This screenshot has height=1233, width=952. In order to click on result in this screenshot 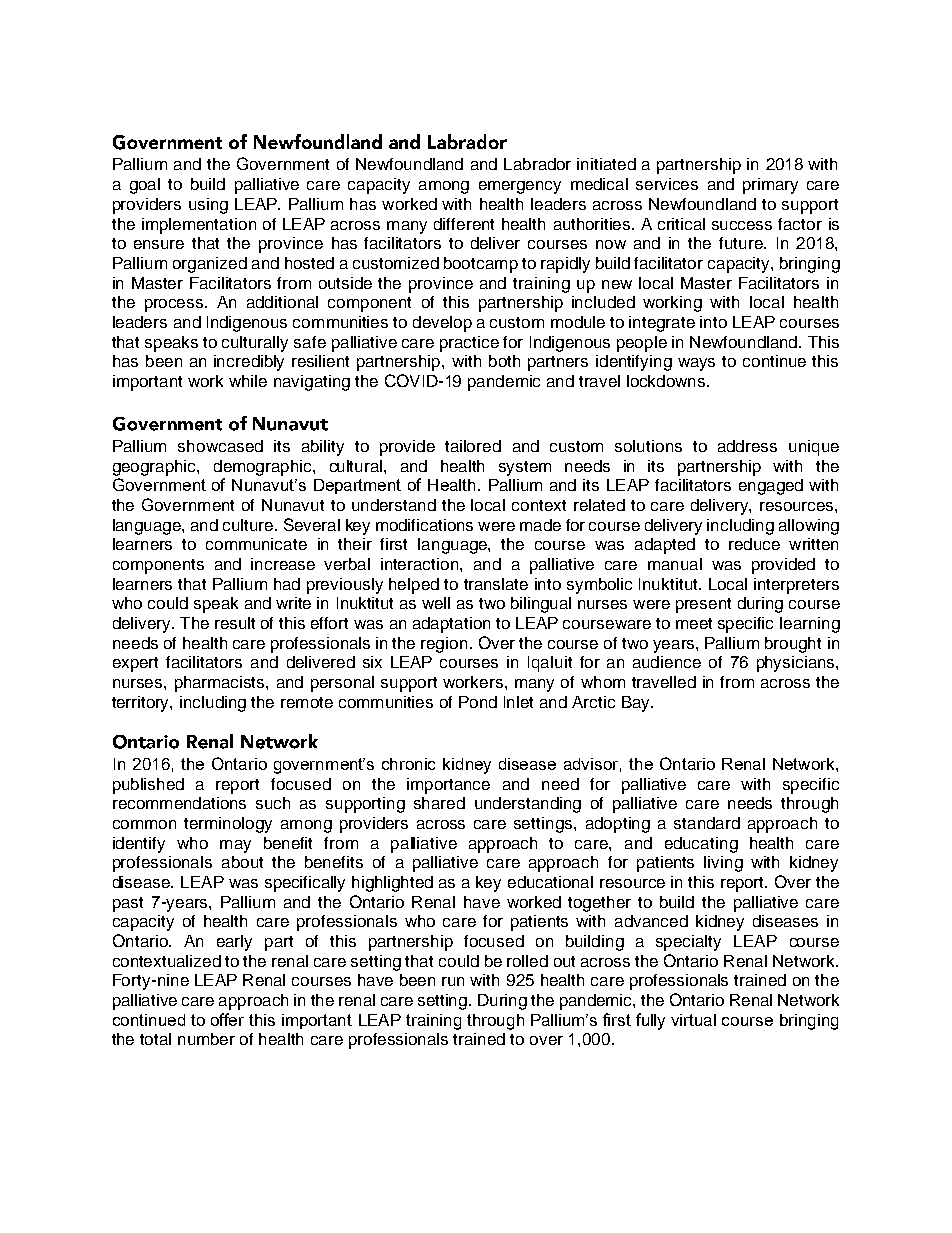, I will do `click(235, 623)`.
